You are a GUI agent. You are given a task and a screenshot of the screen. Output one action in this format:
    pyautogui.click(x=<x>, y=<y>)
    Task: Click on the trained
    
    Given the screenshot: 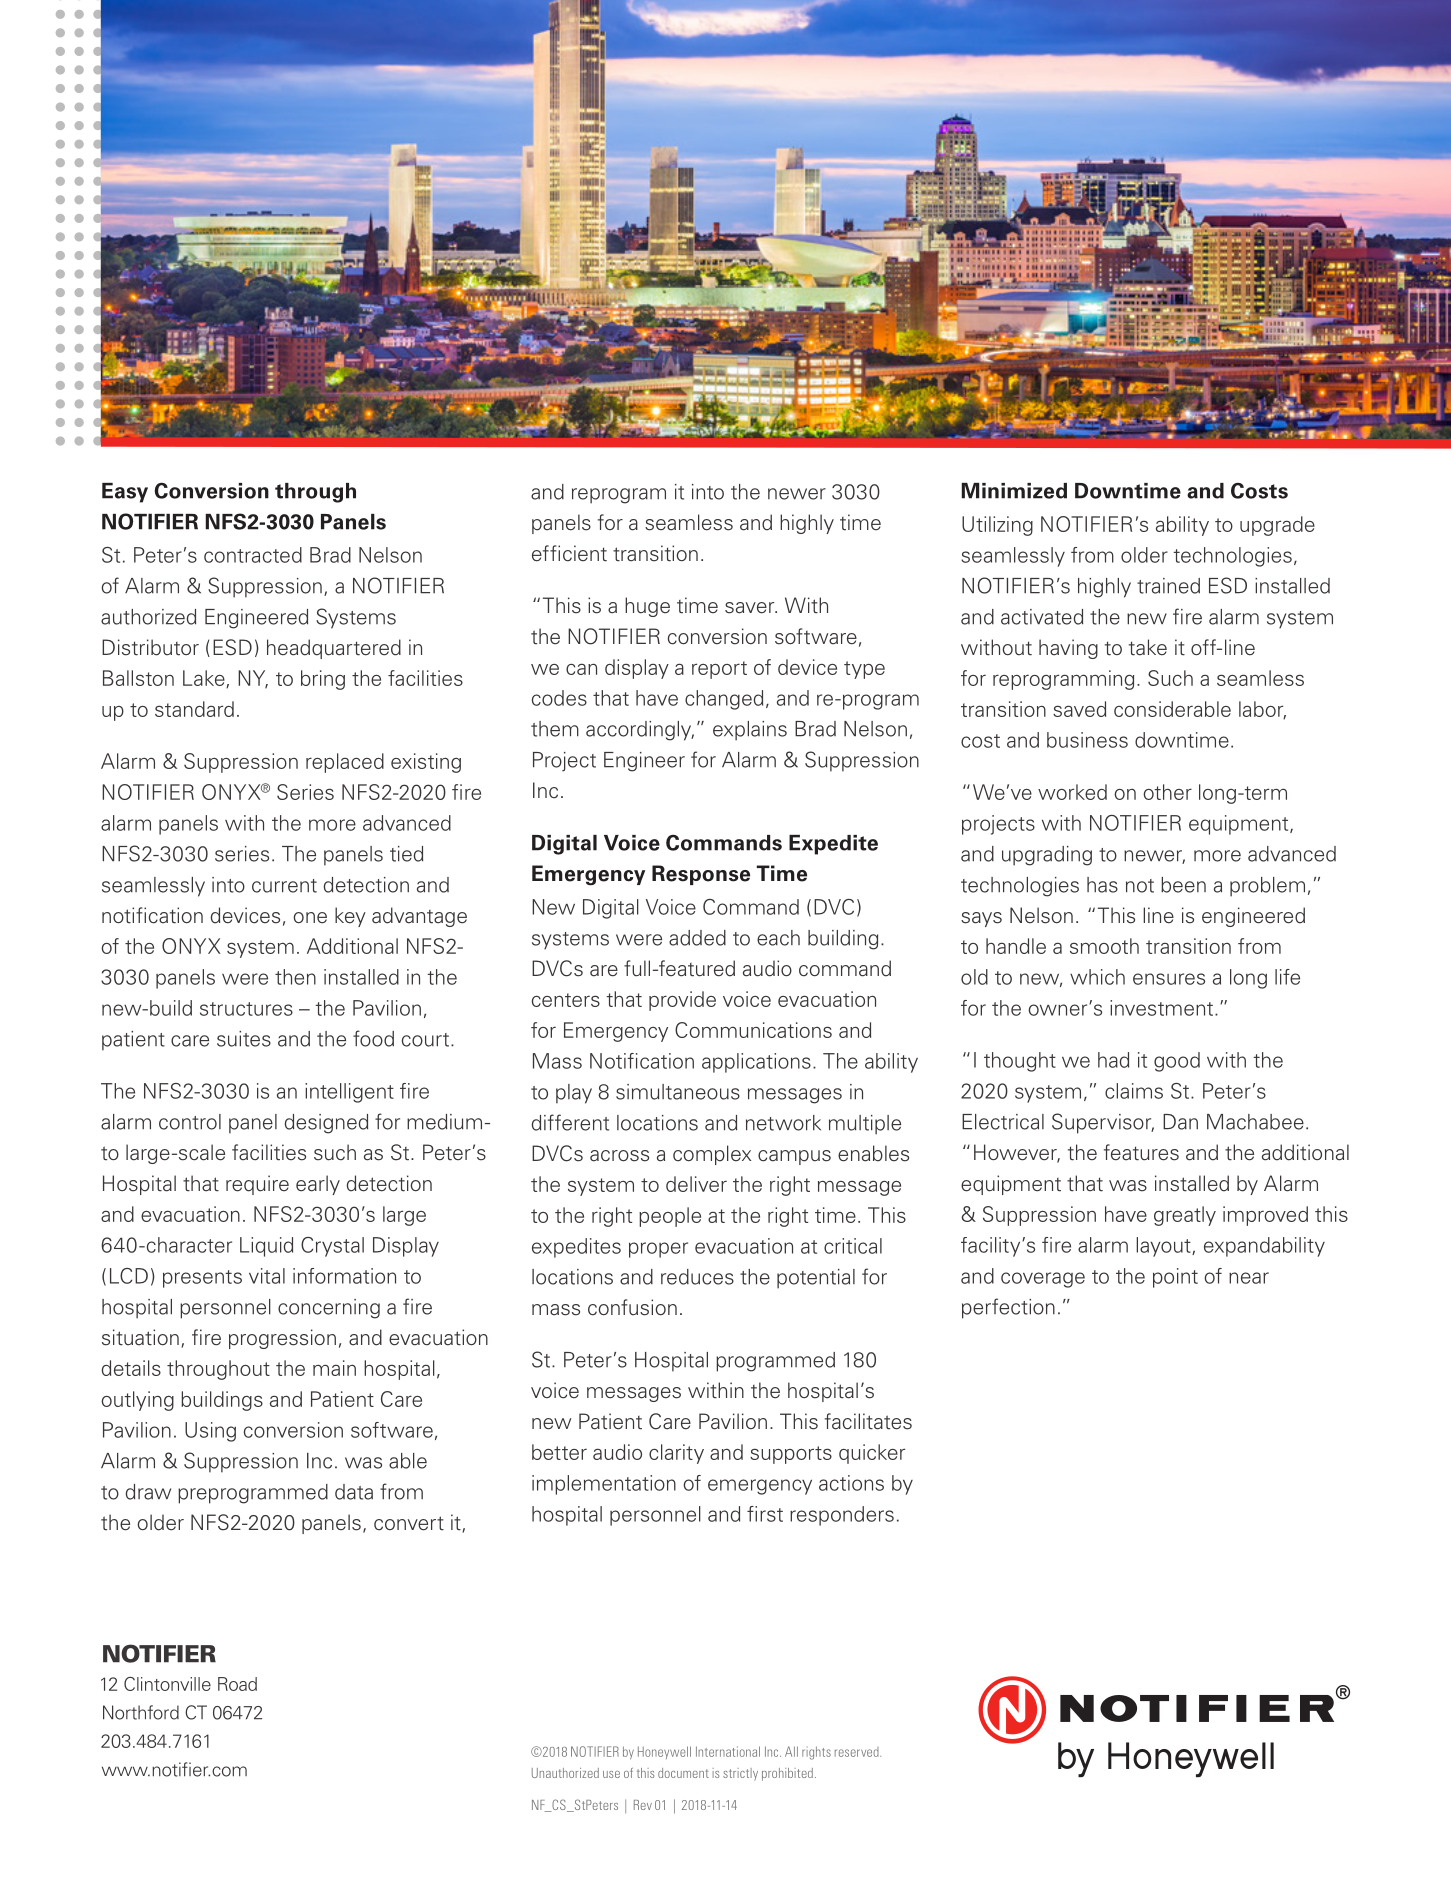 What is the action you would take?
    pyautogui.click(x=1168, y=586)
